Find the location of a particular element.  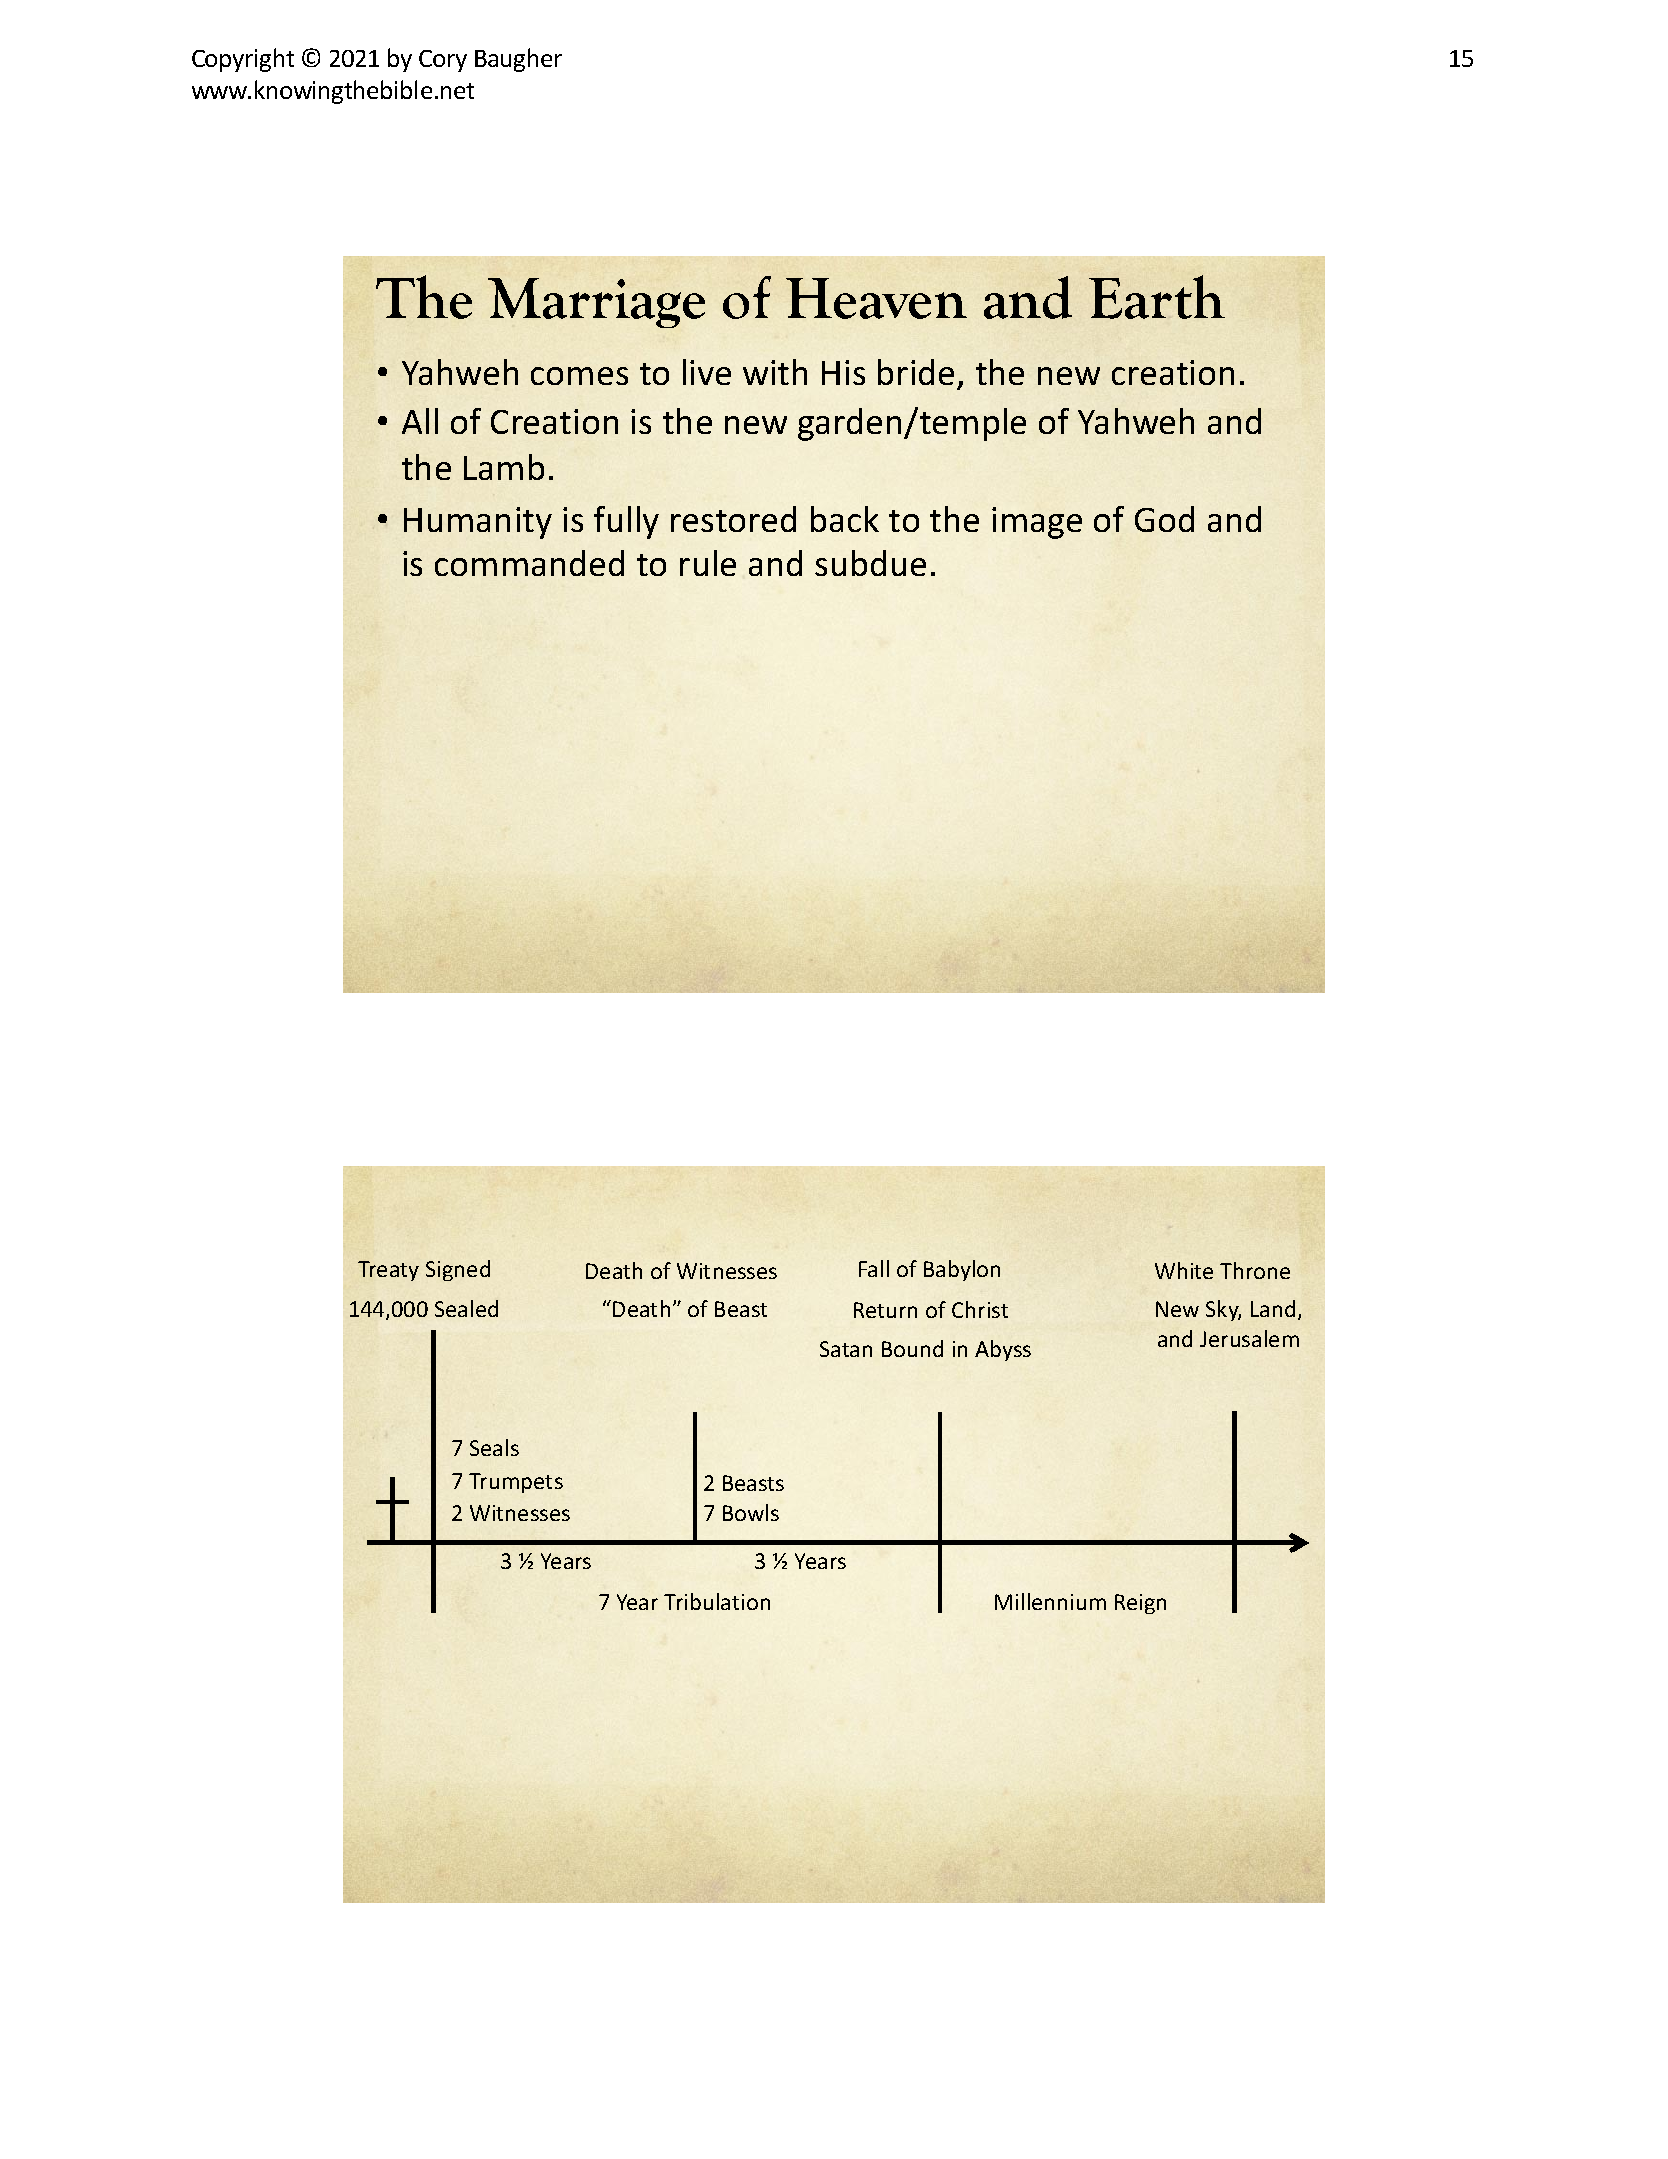

Cory is located at coordinates (443, 61).
